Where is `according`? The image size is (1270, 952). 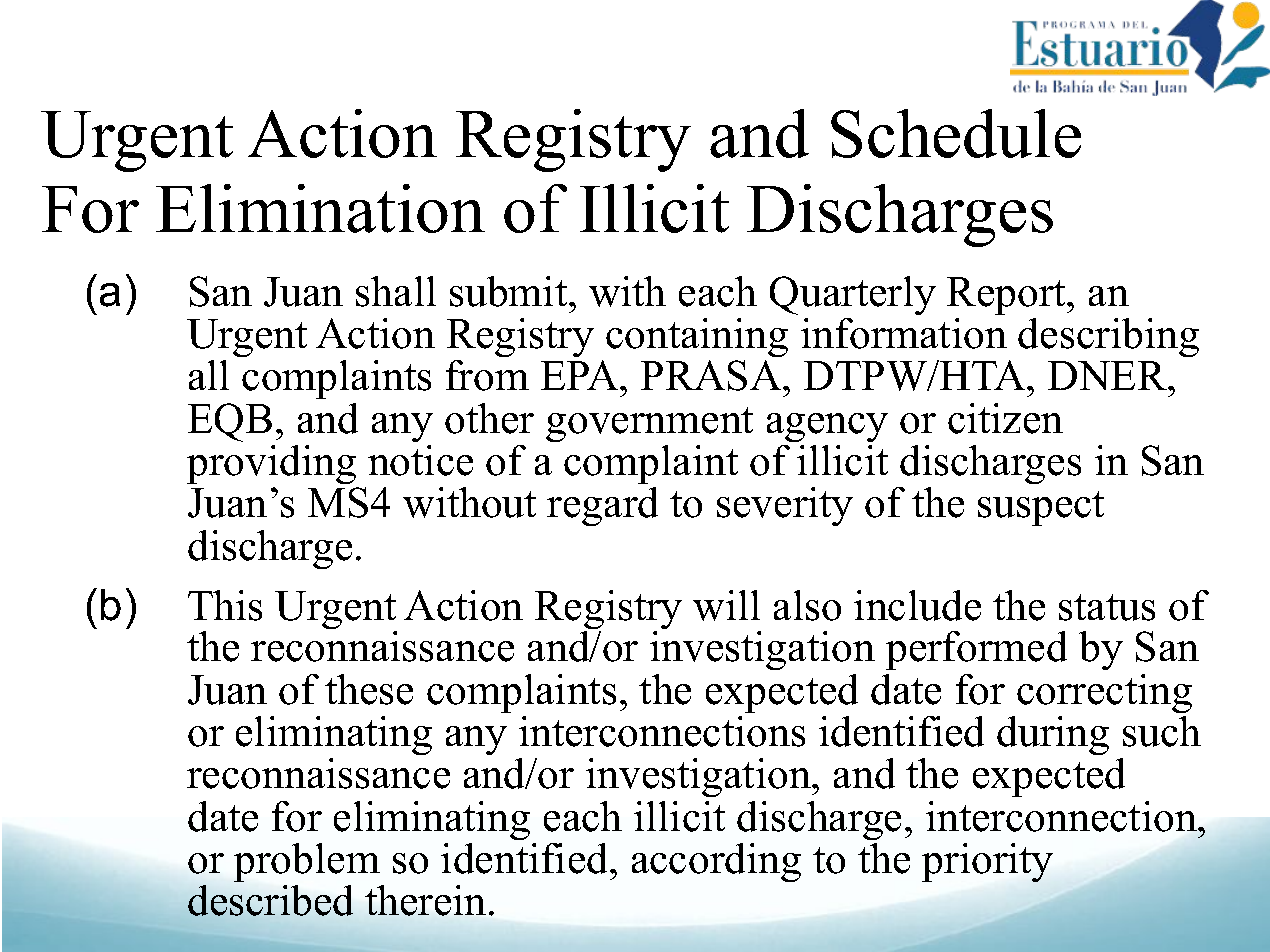
according is located at coordinates (716, 862).
